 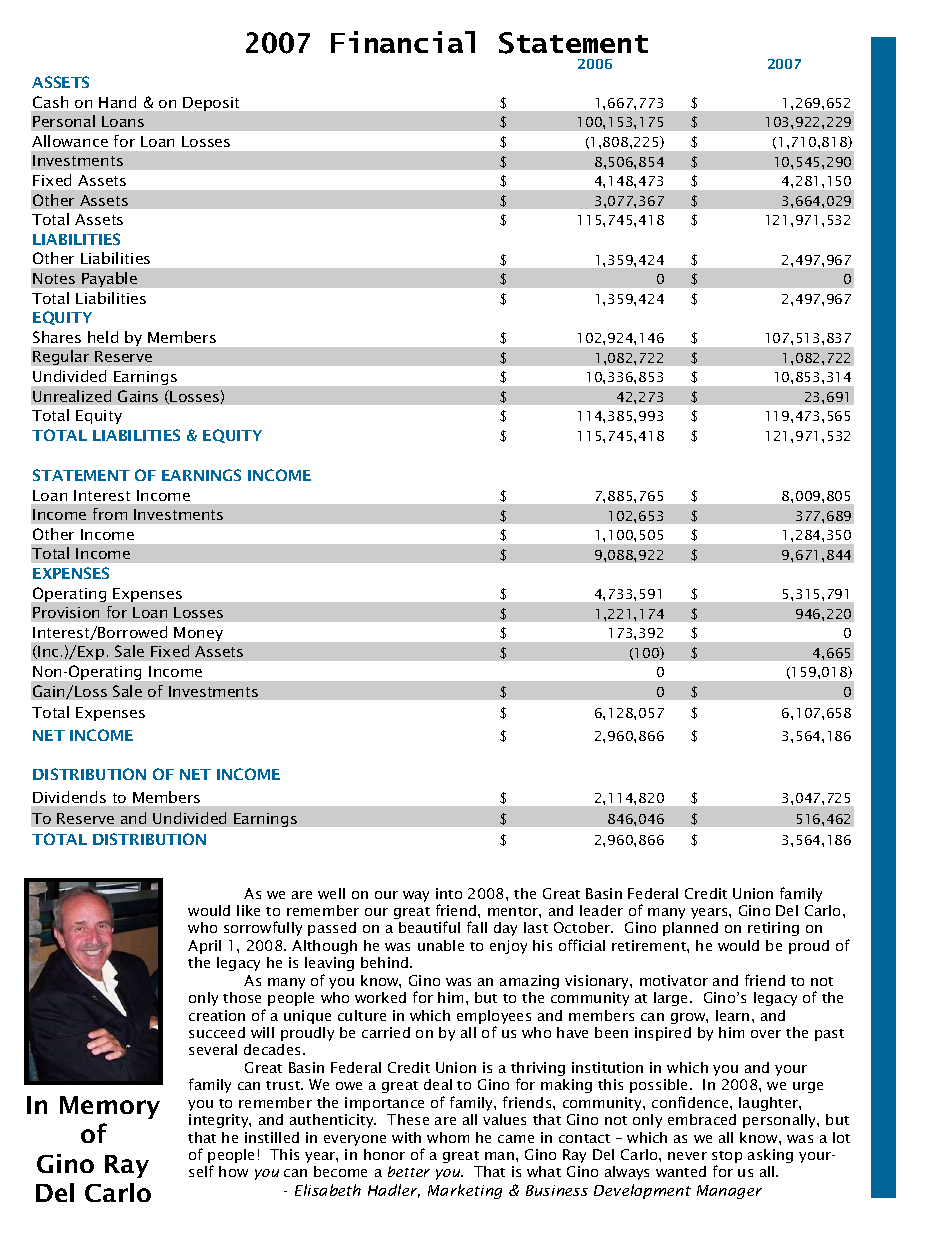 What do you see at coordinates (110, 514) in the screenshot?
I see `from` at bounding box center [110, 514].
